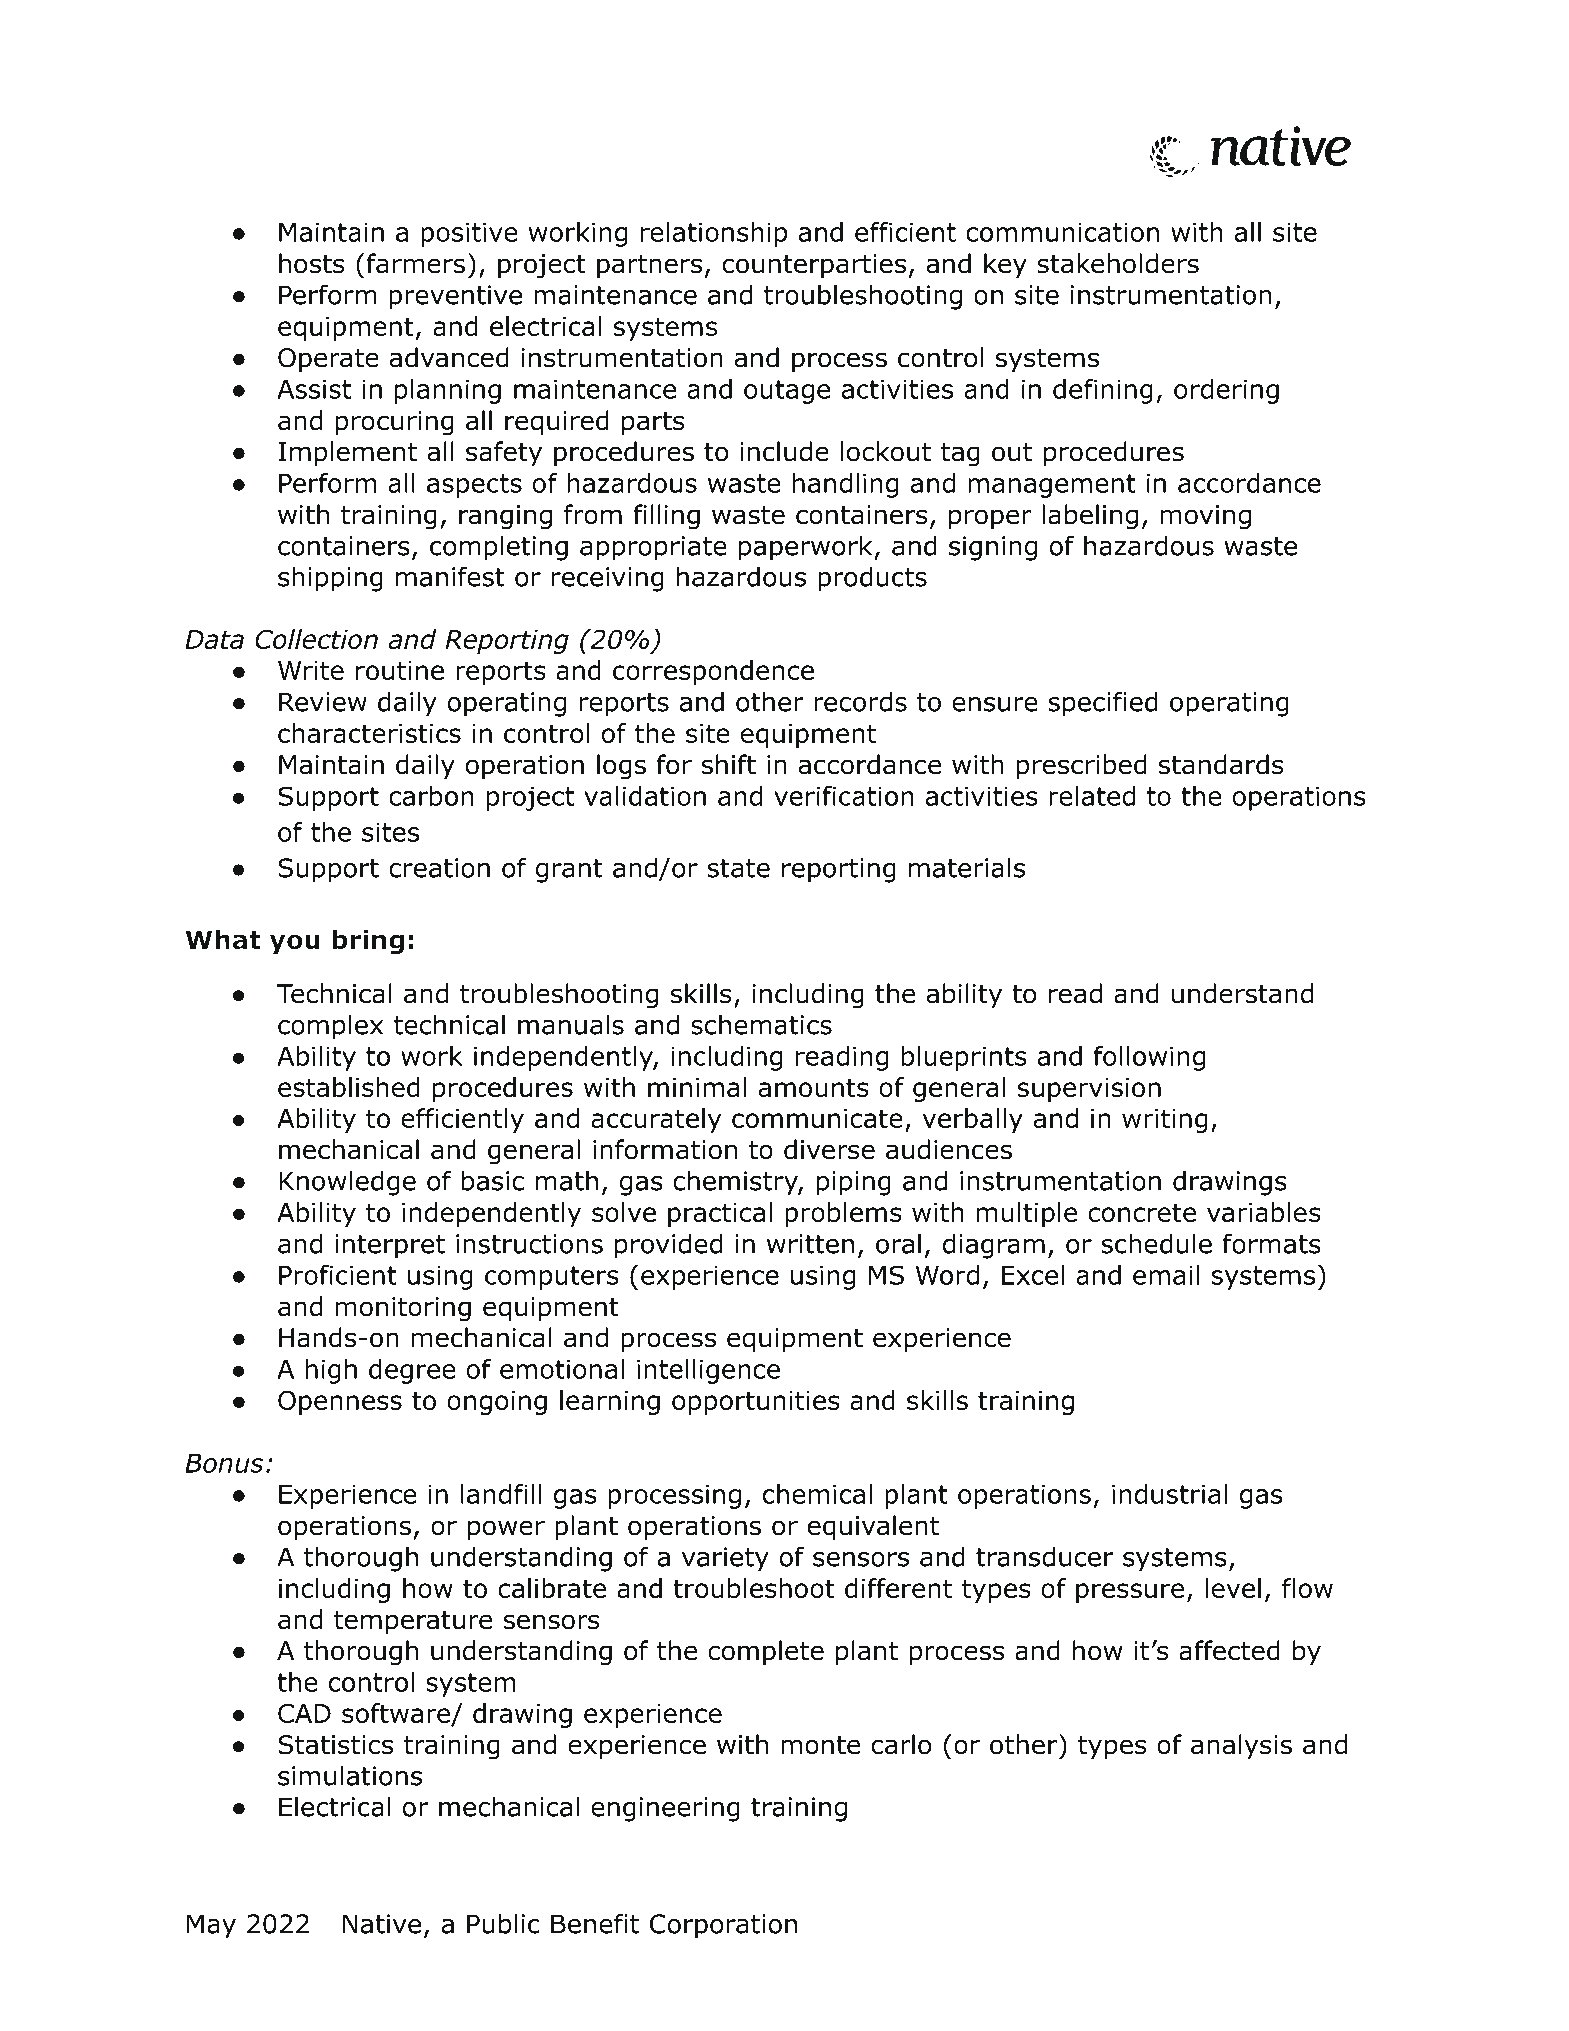 The width and height of the screenshot is (1569, 2031). What do you see at coordinates (1221, 764) in the screenshot?
I see `standards` at bounding box center [1221, 764].
